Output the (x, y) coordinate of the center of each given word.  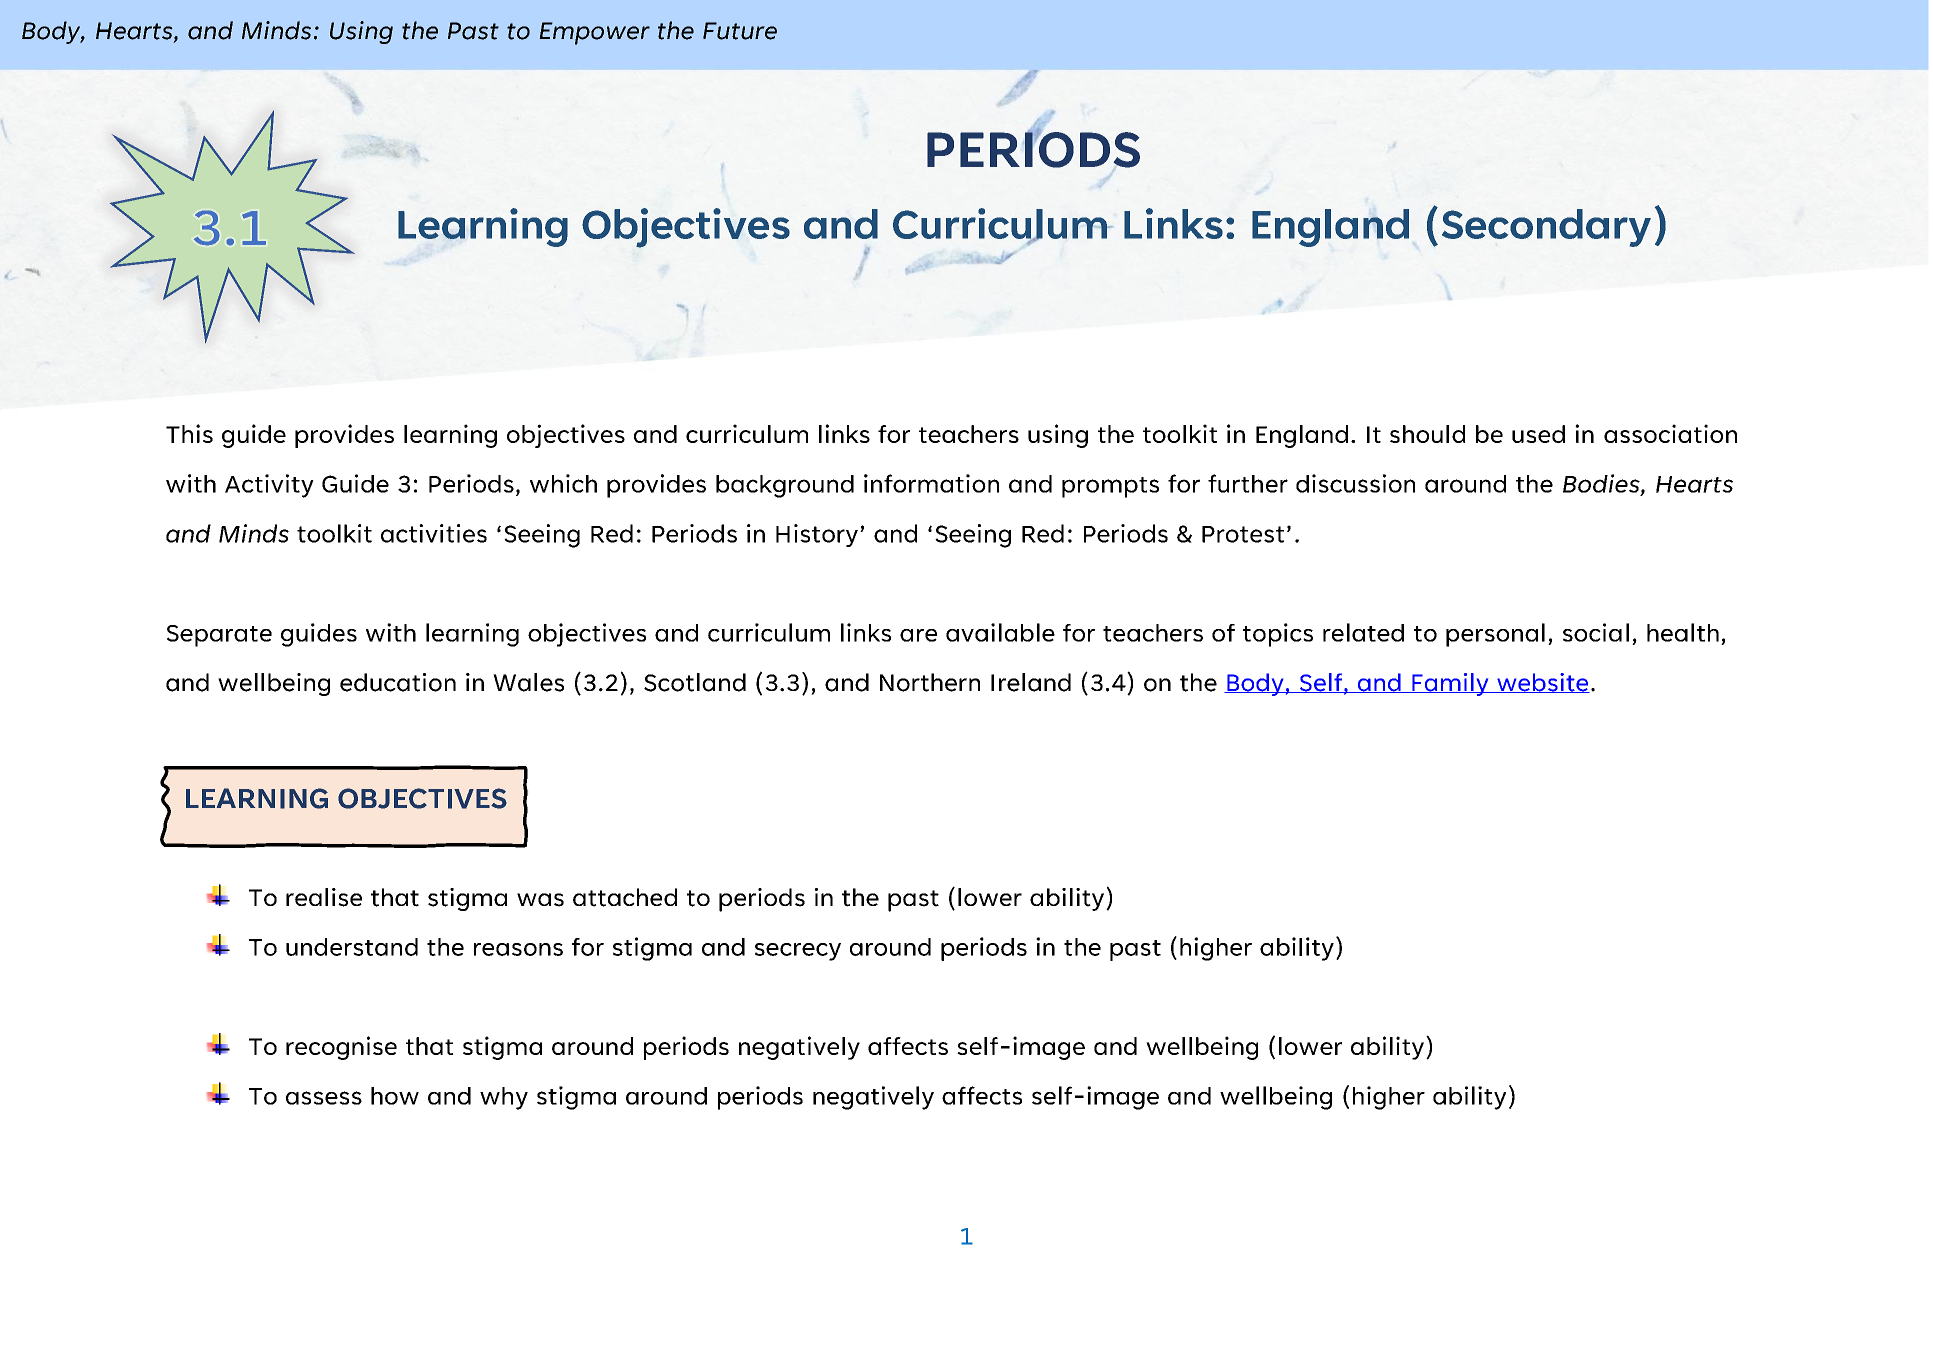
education (398, 682)
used (1538, 434)
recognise (341, 1048)
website (1542, 683)
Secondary (1546, 228)
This (189, 433)
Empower (594, 33)
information (931, 483)
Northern (930, 682)
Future (740, 31)
